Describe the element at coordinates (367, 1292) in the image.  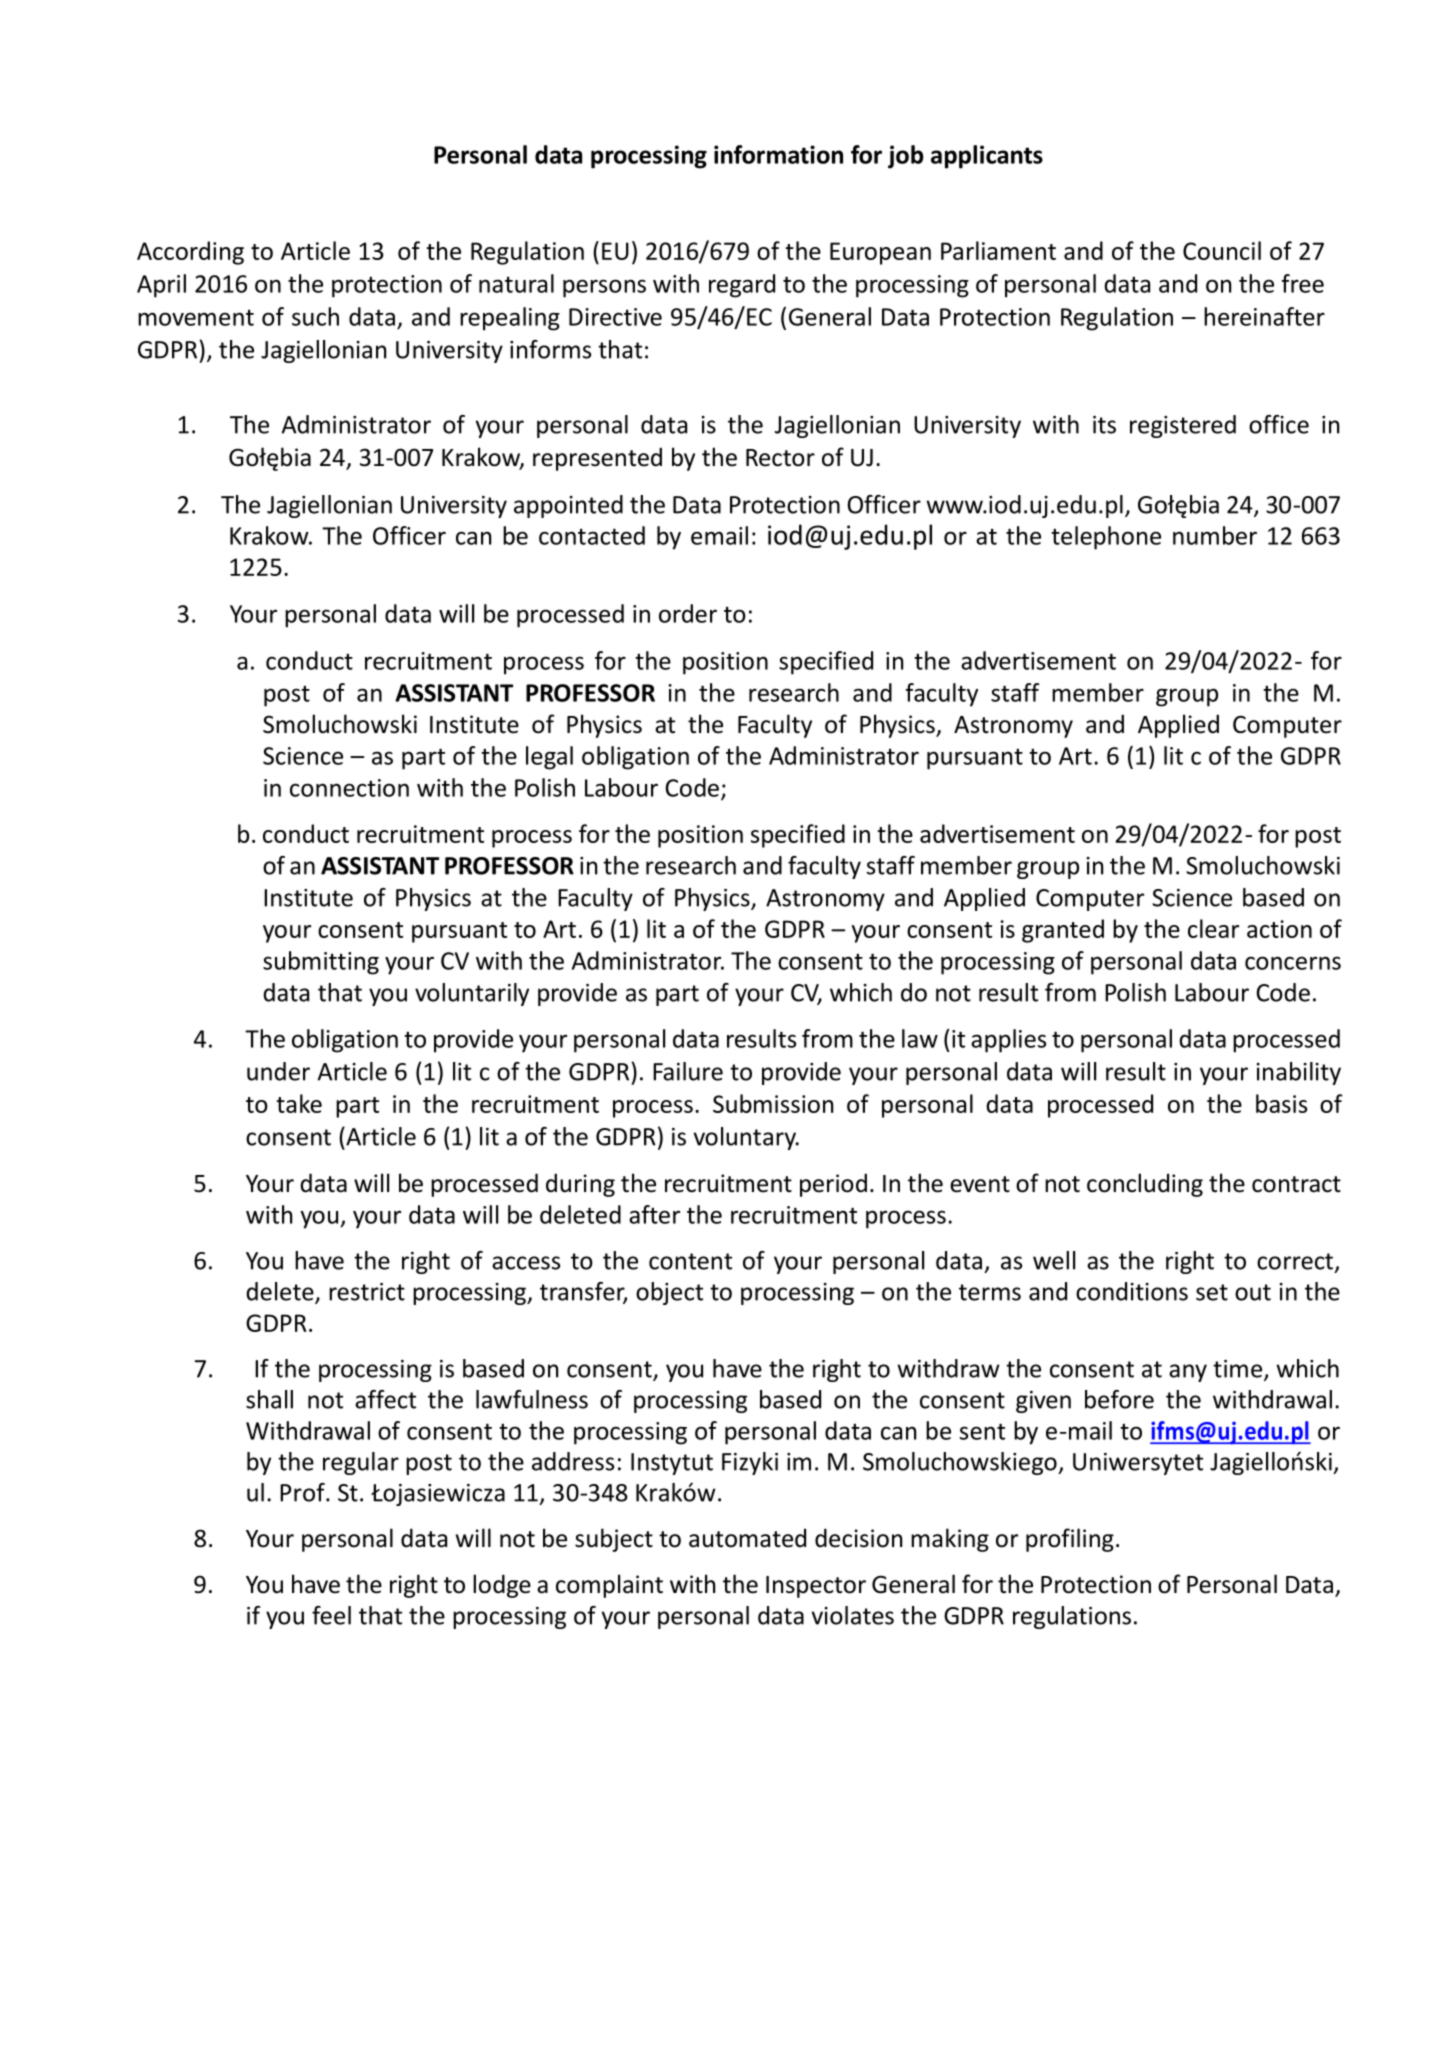
I see `restrict` at that location.
